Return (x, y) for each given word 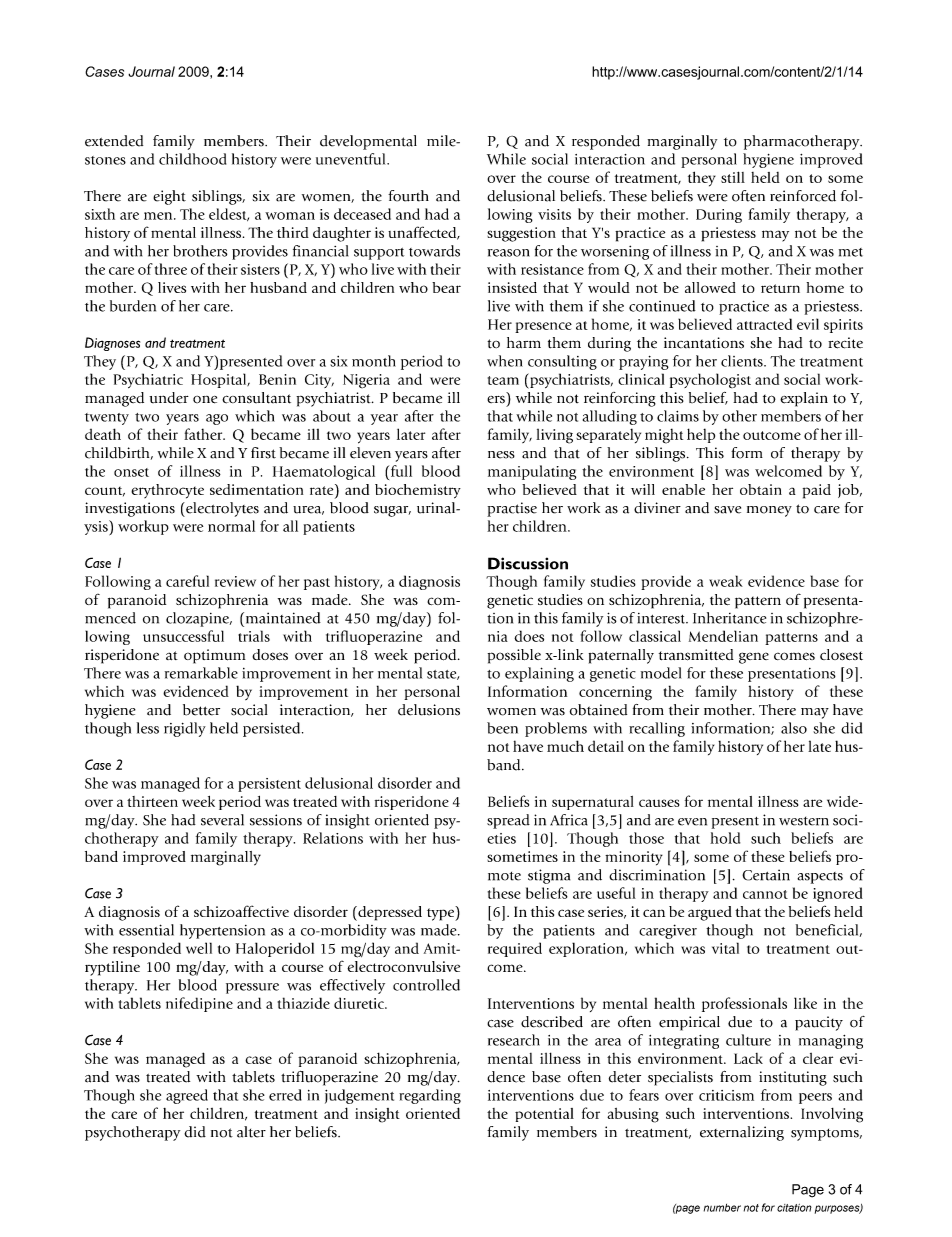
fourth (408, 196)
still (733, 177)
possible (514, 656)
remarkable (201, 673)
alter (251, 1132)
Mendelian (723, 636)
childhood (192, 159)
